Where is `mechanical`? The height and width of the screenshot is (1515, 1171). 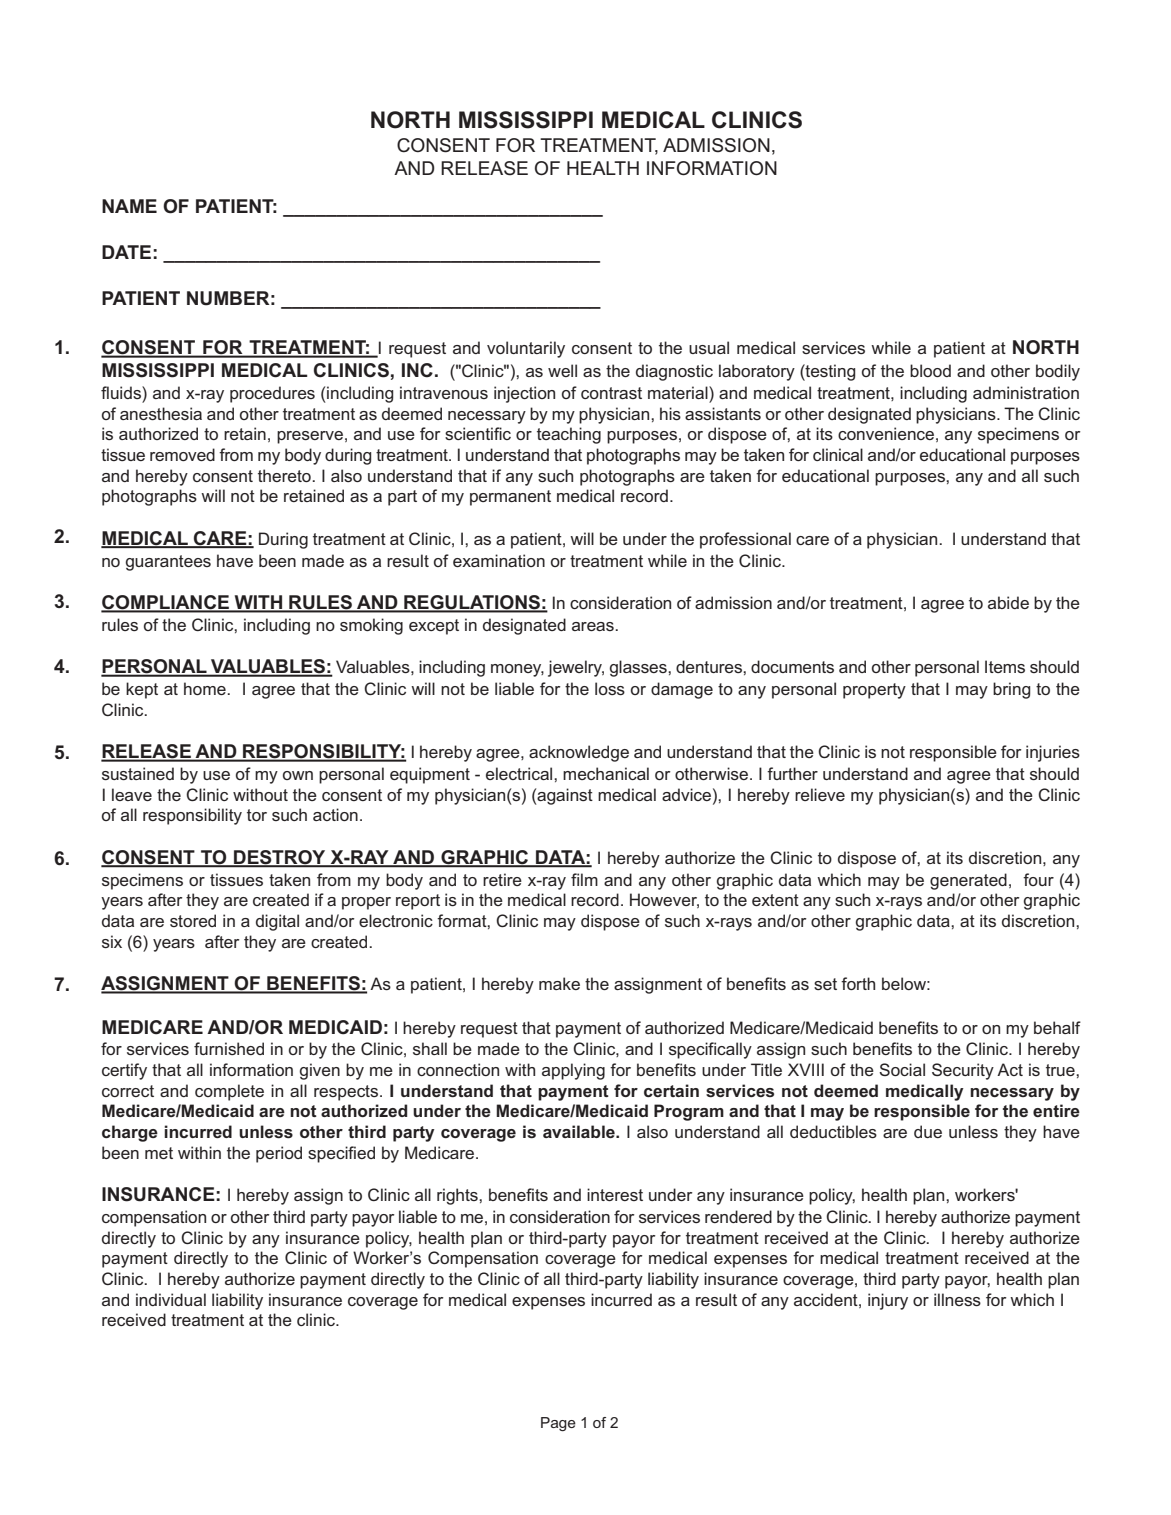 mechanical is located at coordinates (606, 773).
